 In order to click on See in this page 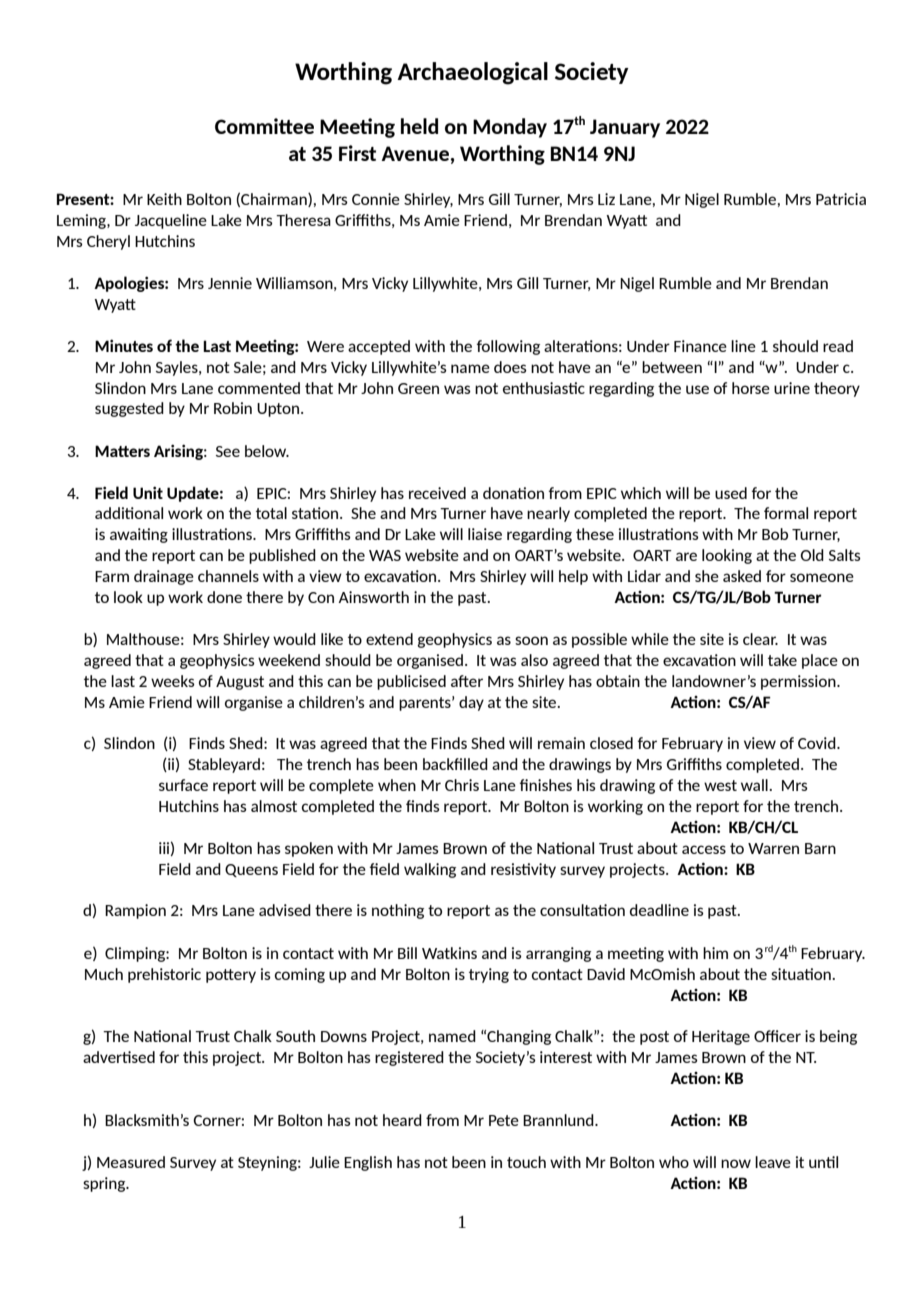, I will do `click(228, 451)`.
